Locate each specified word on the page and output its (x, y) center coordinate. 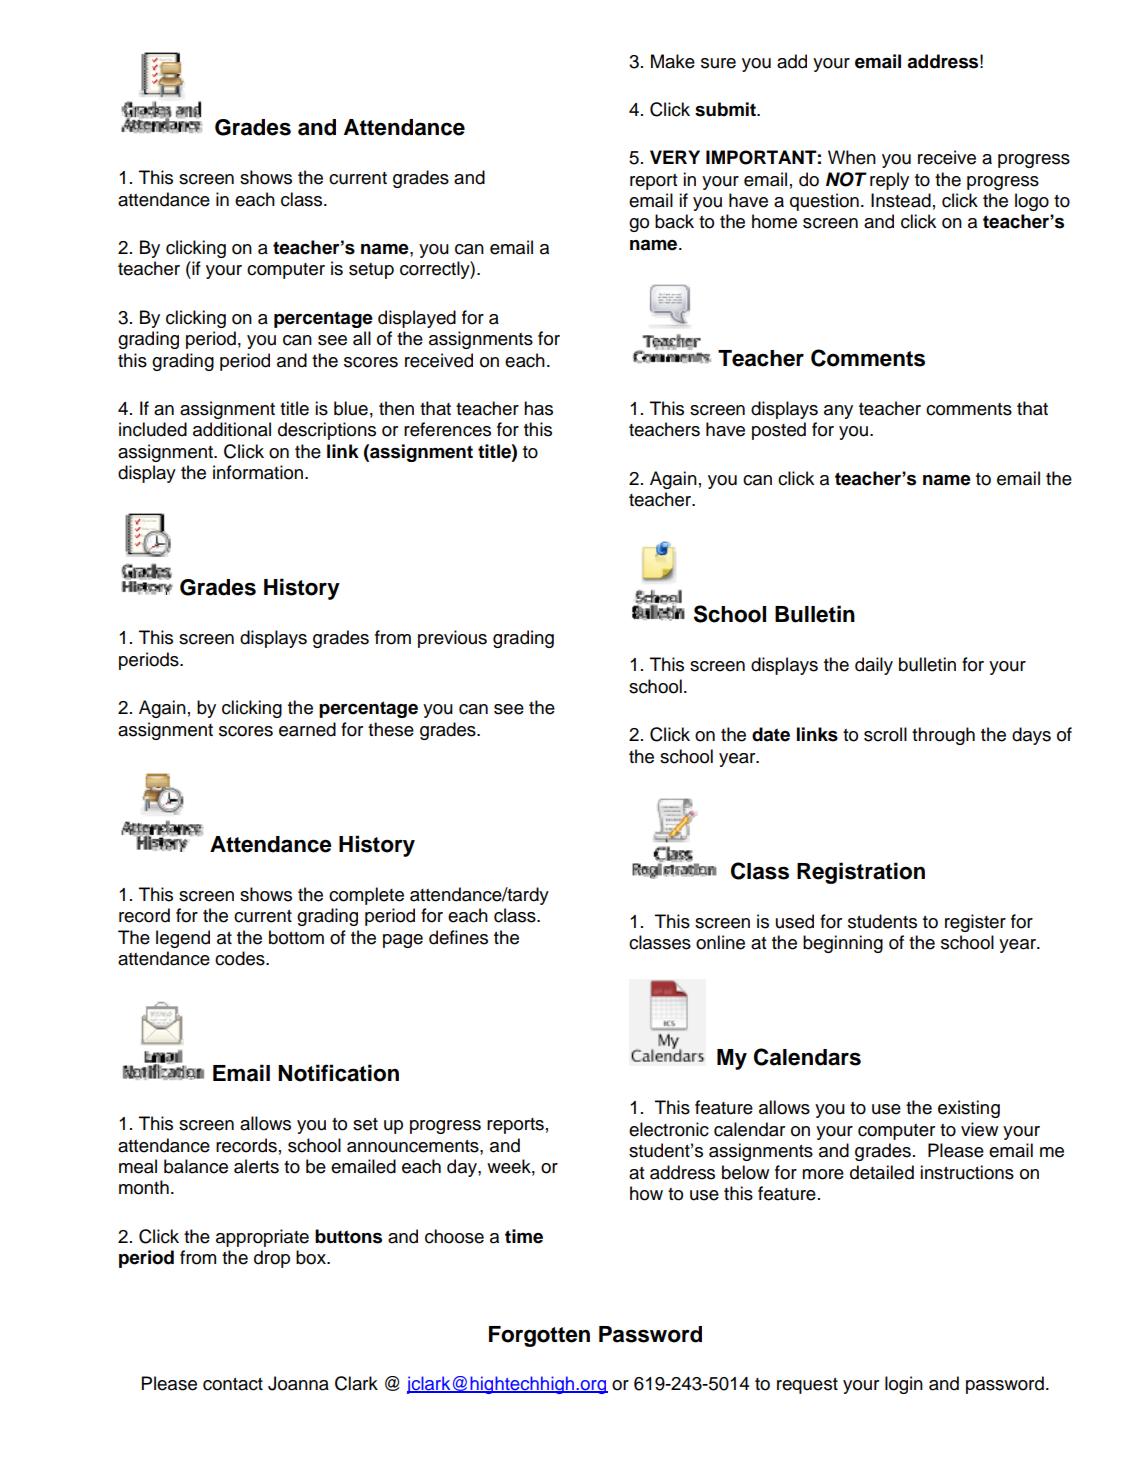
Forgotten (539, 1336)
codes (241, 958)
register (975, 923)
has (538, 408)
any (838, 412)
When (852, 157)
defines (458, 937)
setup (371, 271)
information (259, 472)
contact (233, 1384)
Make (673, 61)
